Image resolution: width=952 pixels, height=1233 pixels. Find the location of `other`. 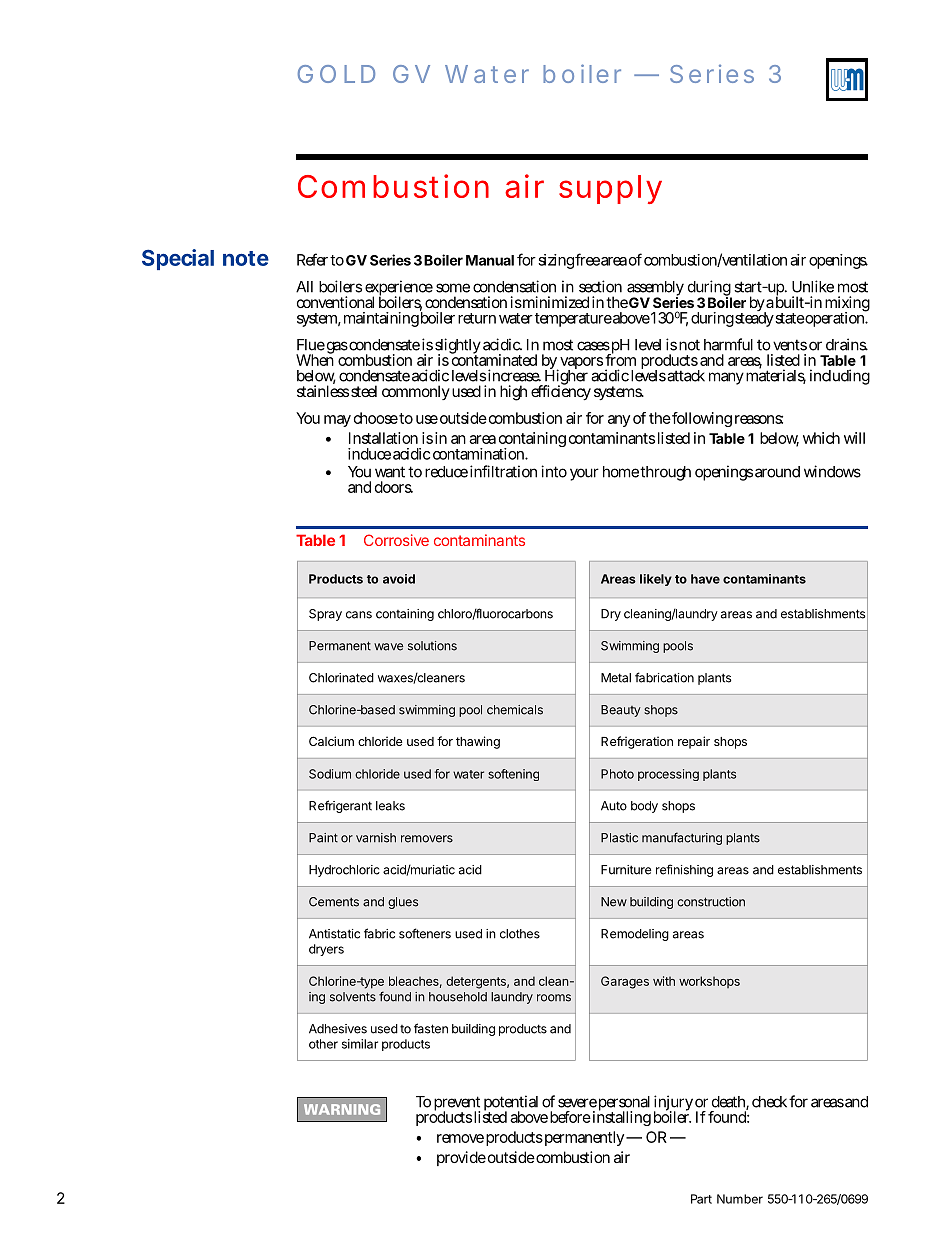

other is located at coordinates (323, 1044).
